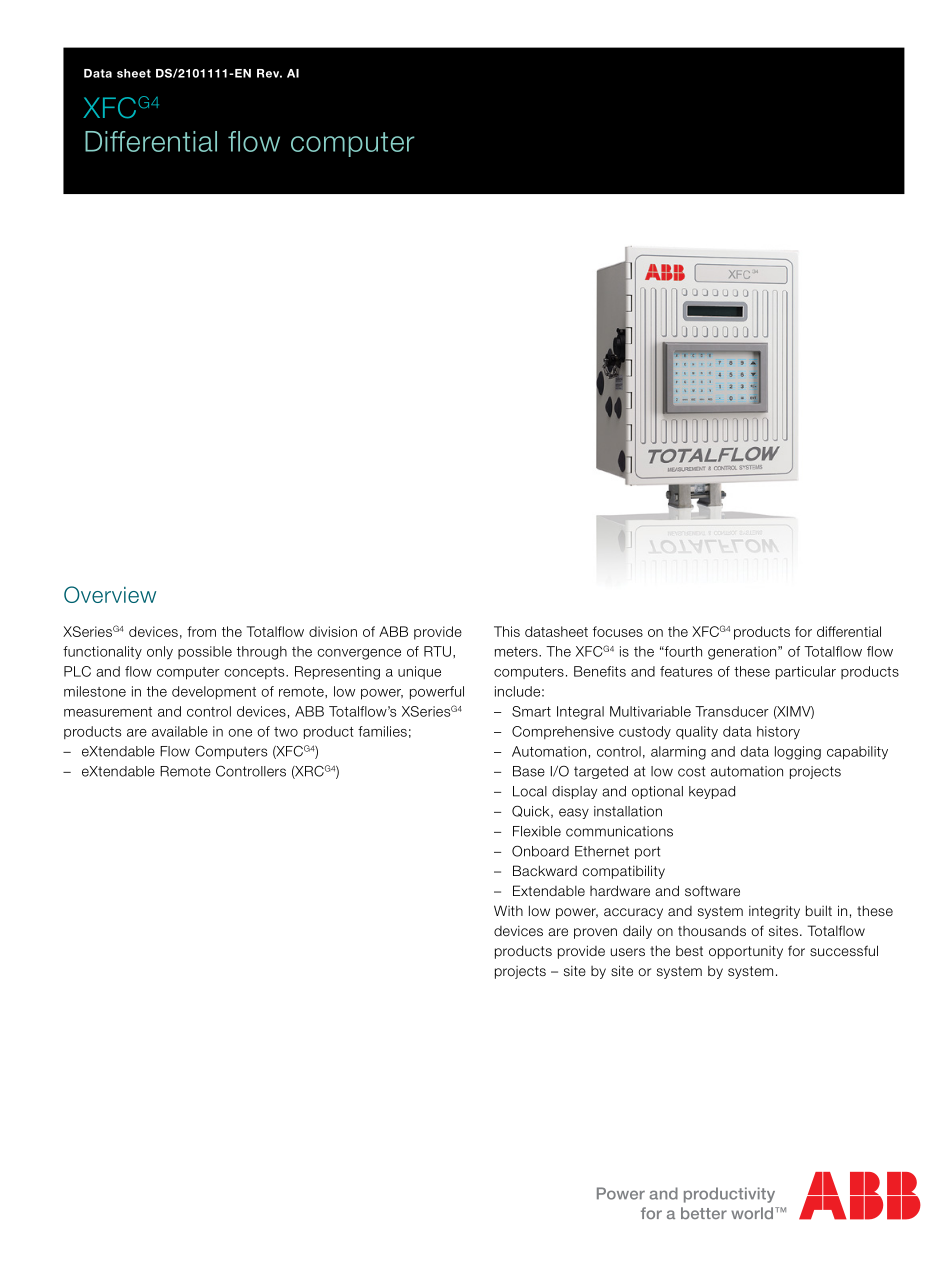 Image resolution: width=952 pixels, height=1267 pixels. Describe the element at coordinates (529, 771) in the page. I see `Base` at that location.
